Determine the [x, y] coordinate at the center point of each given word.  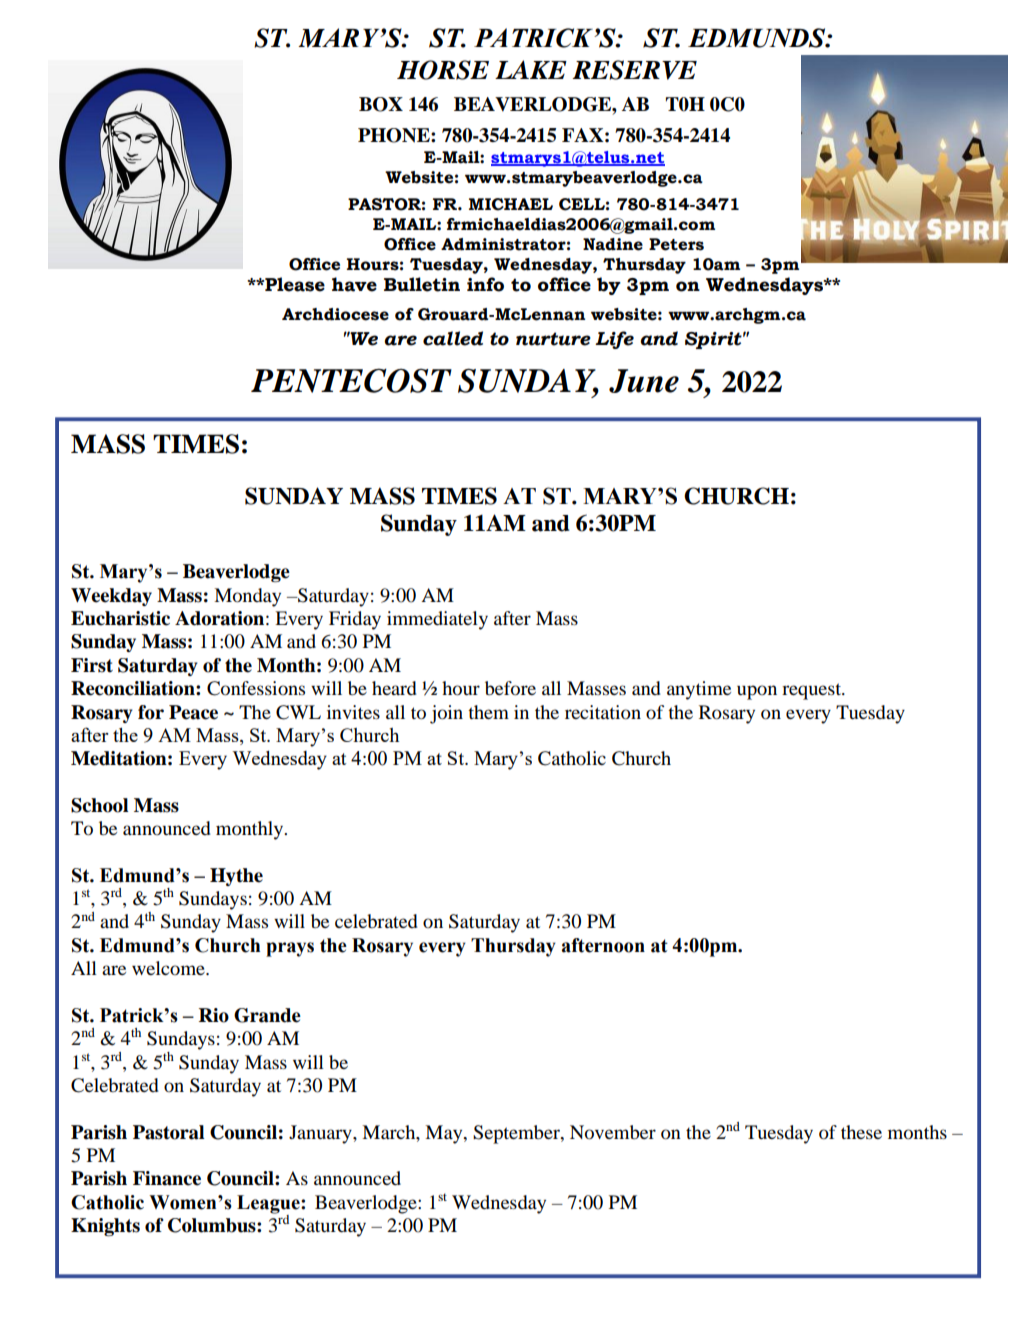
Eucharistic [120, 618]
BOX [381, 104]
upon [757, 692]
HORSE [443, 70]
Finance [167, 1178]
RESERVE [634, 70]
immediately [437, 620]
